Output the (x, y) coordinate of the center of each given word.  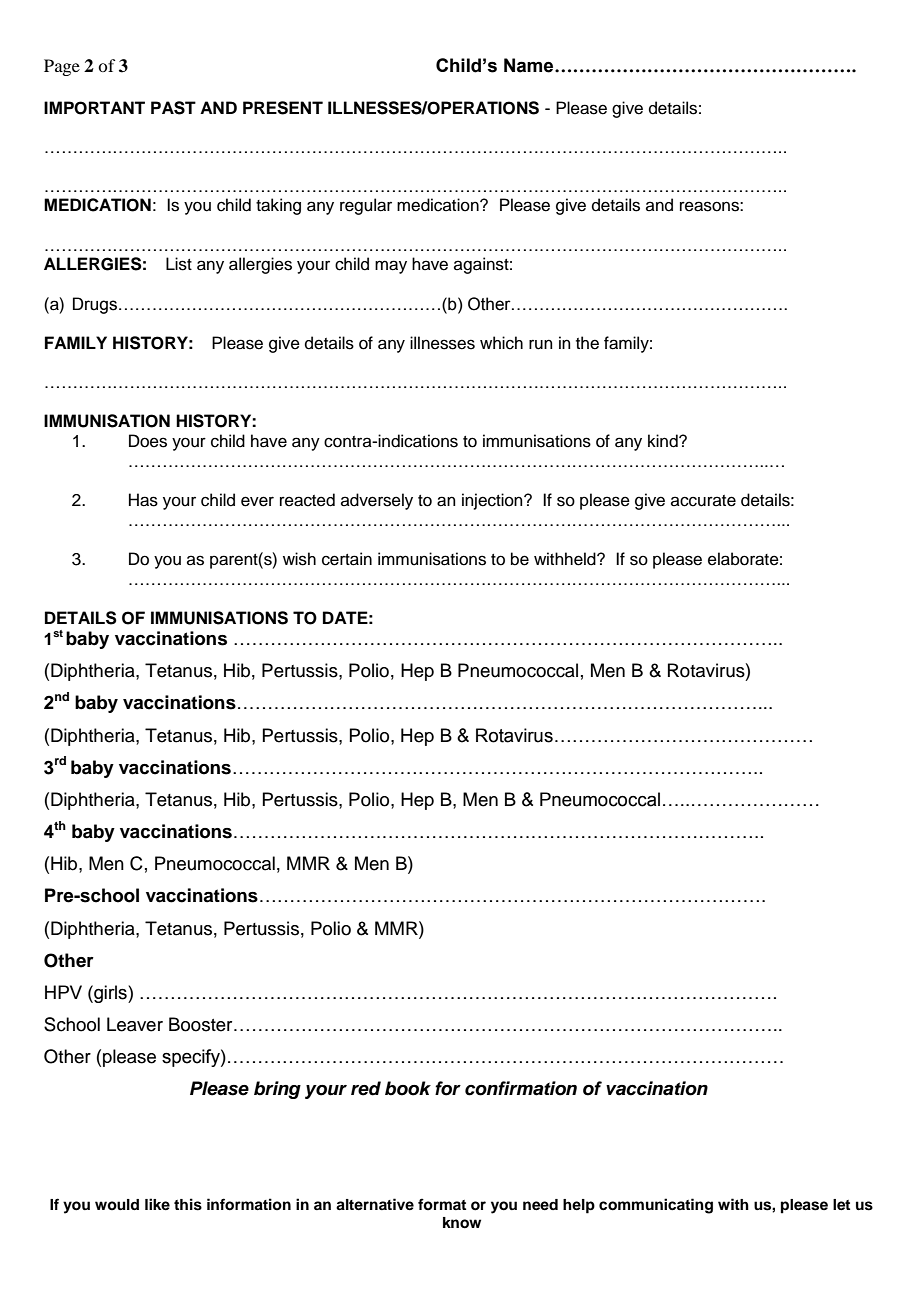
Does (148, 441)
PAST (173, 108)
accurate (703, 501)
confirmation (521, 1088)
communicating (656, 1206)
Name (530, 65)
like (157, 1204)
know (462, 1223)
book (408, 1088)
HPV (63, 992)
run (541, 344)
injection (493, 501)
